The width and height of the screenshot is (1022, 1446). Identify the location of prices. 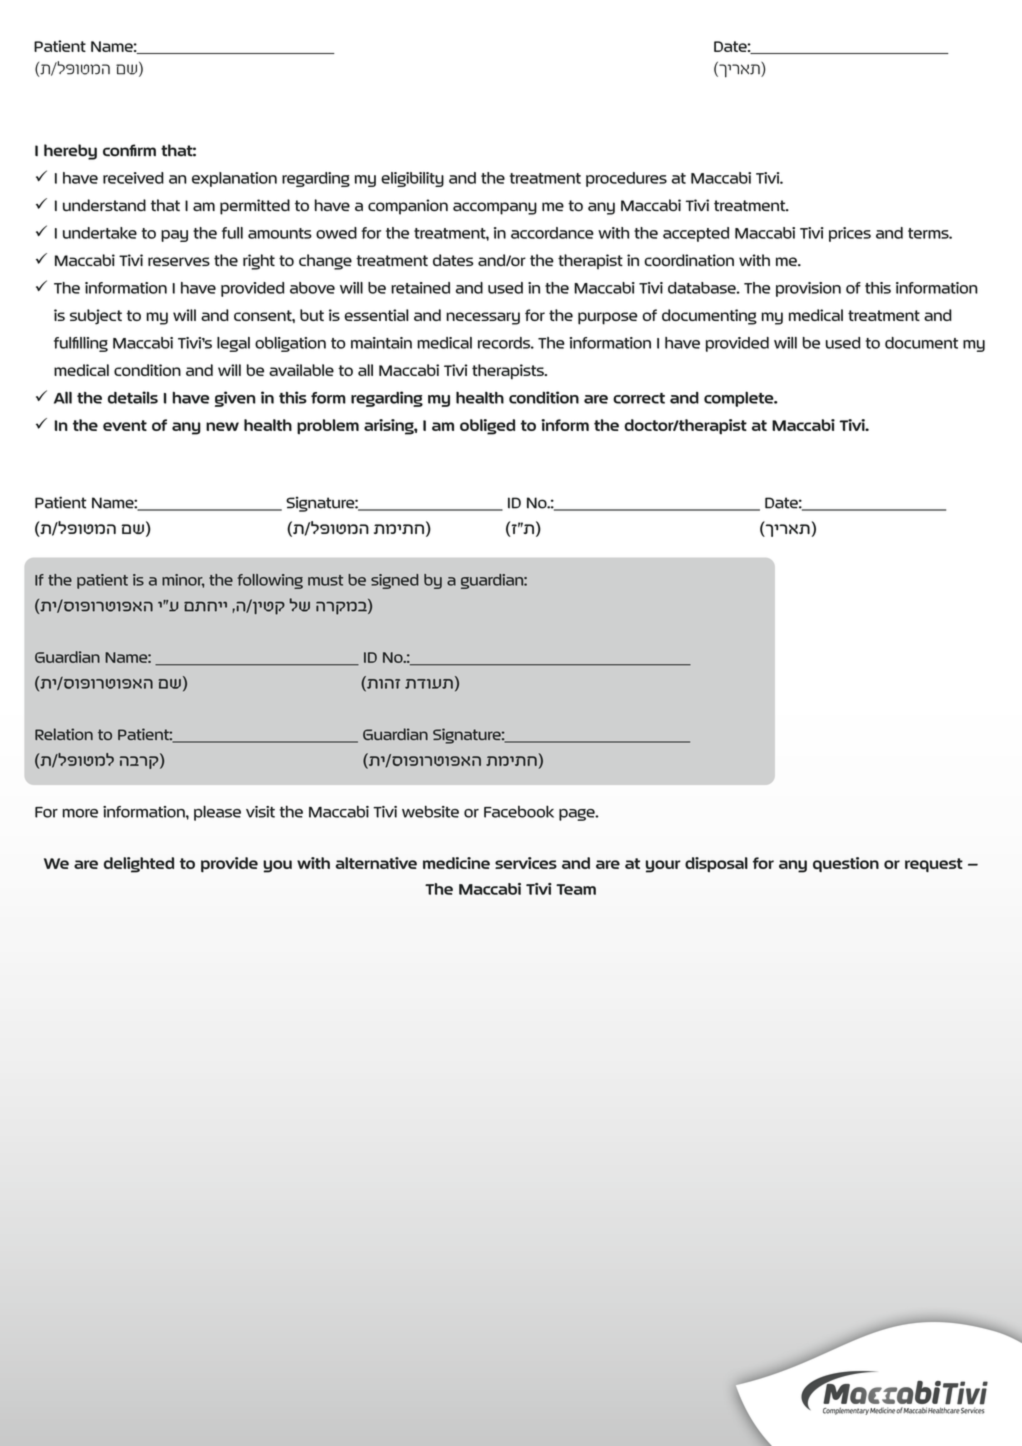
(850, 234).
